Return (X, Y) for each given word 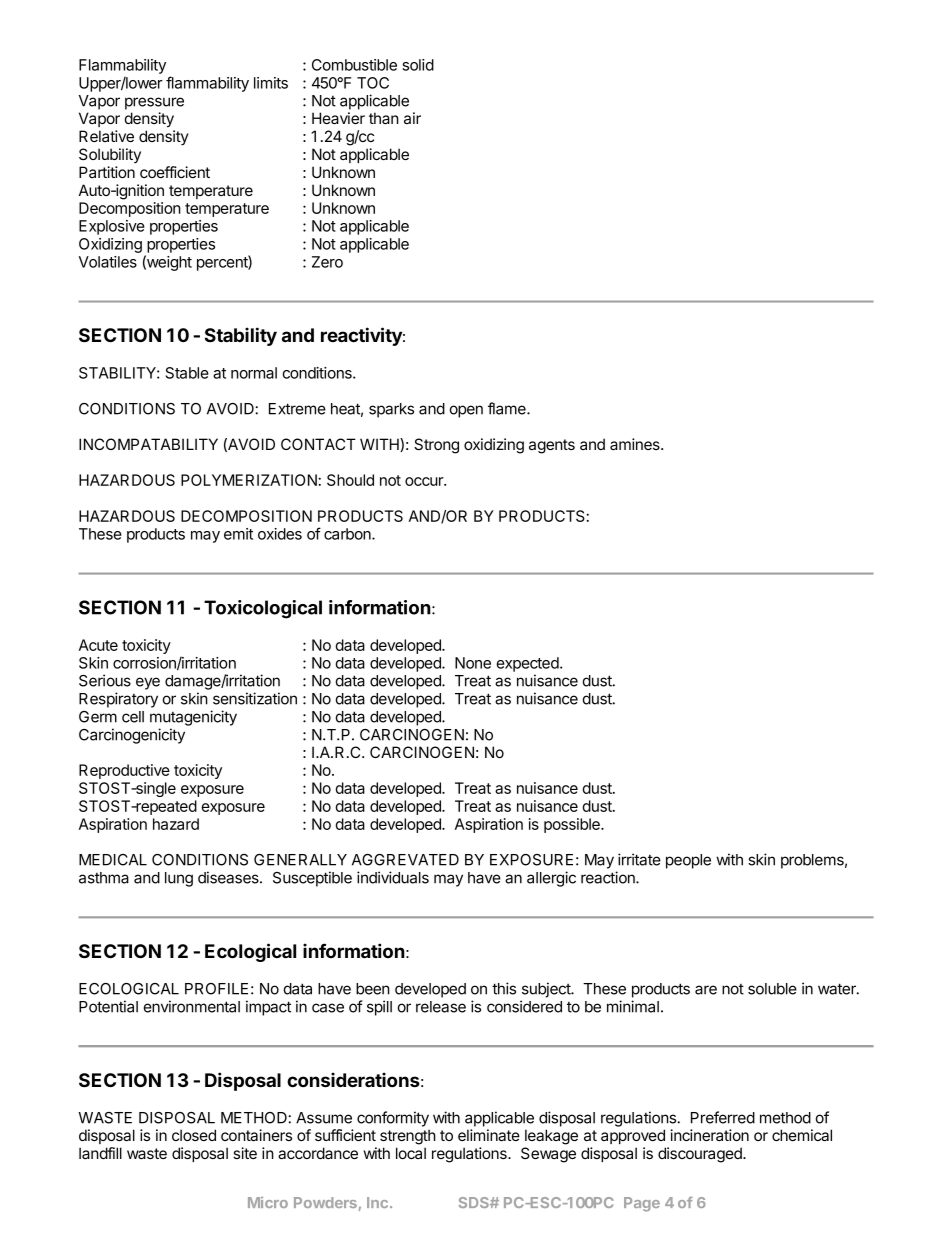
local (411, 1153)
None (473, 663)
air (412, 118)
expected (528, 664)
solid (418, 65)
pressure (154, 103)
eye (148, 683)
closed (194, 1135)
